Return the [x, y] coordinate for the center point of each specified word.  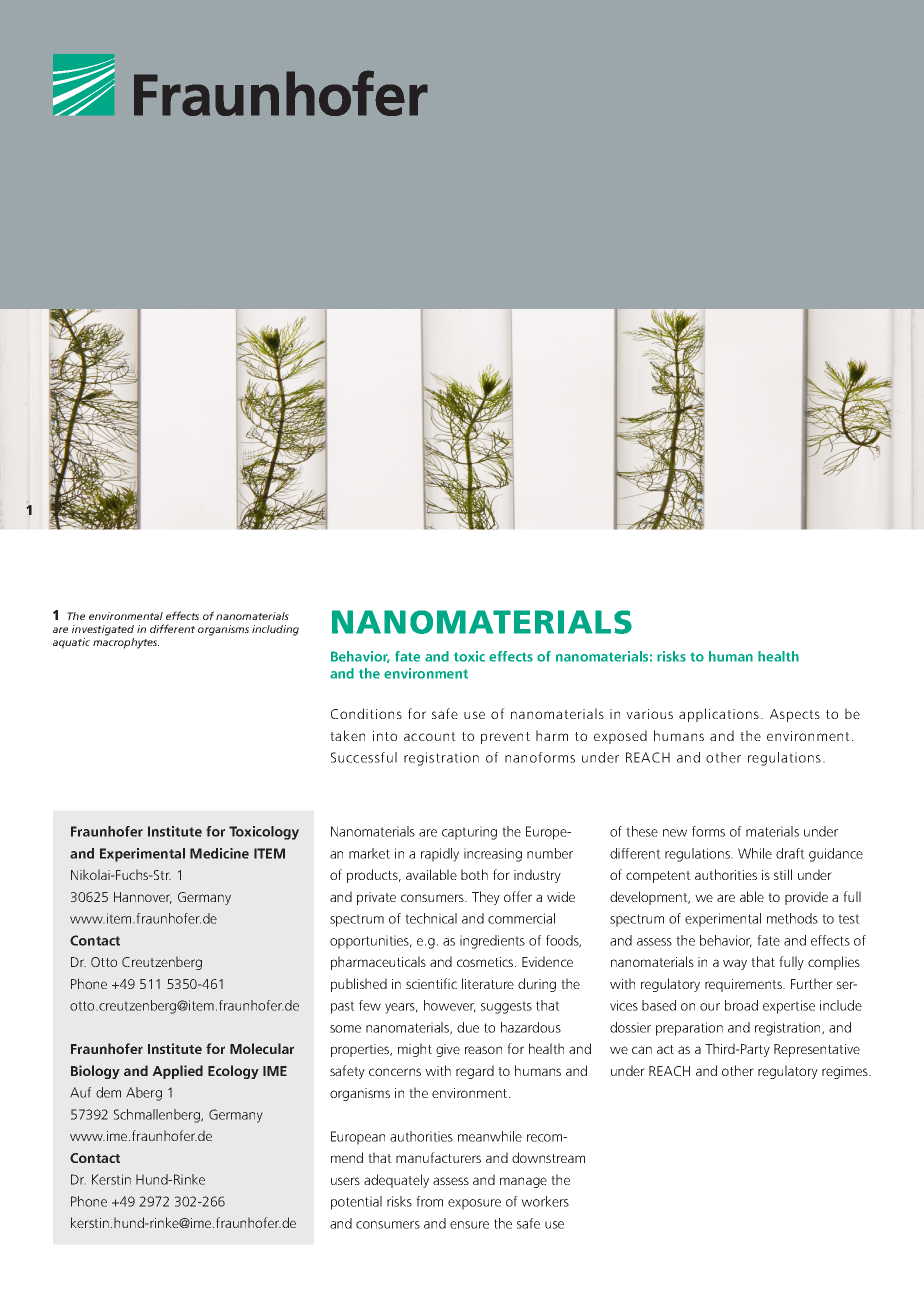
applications [719, 715]
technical [431, 918]
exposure [474, 1204]
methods [792, 918]
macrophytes [126, 643]
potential [356, 1203]
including [275, 630]
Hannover [143, 898]
